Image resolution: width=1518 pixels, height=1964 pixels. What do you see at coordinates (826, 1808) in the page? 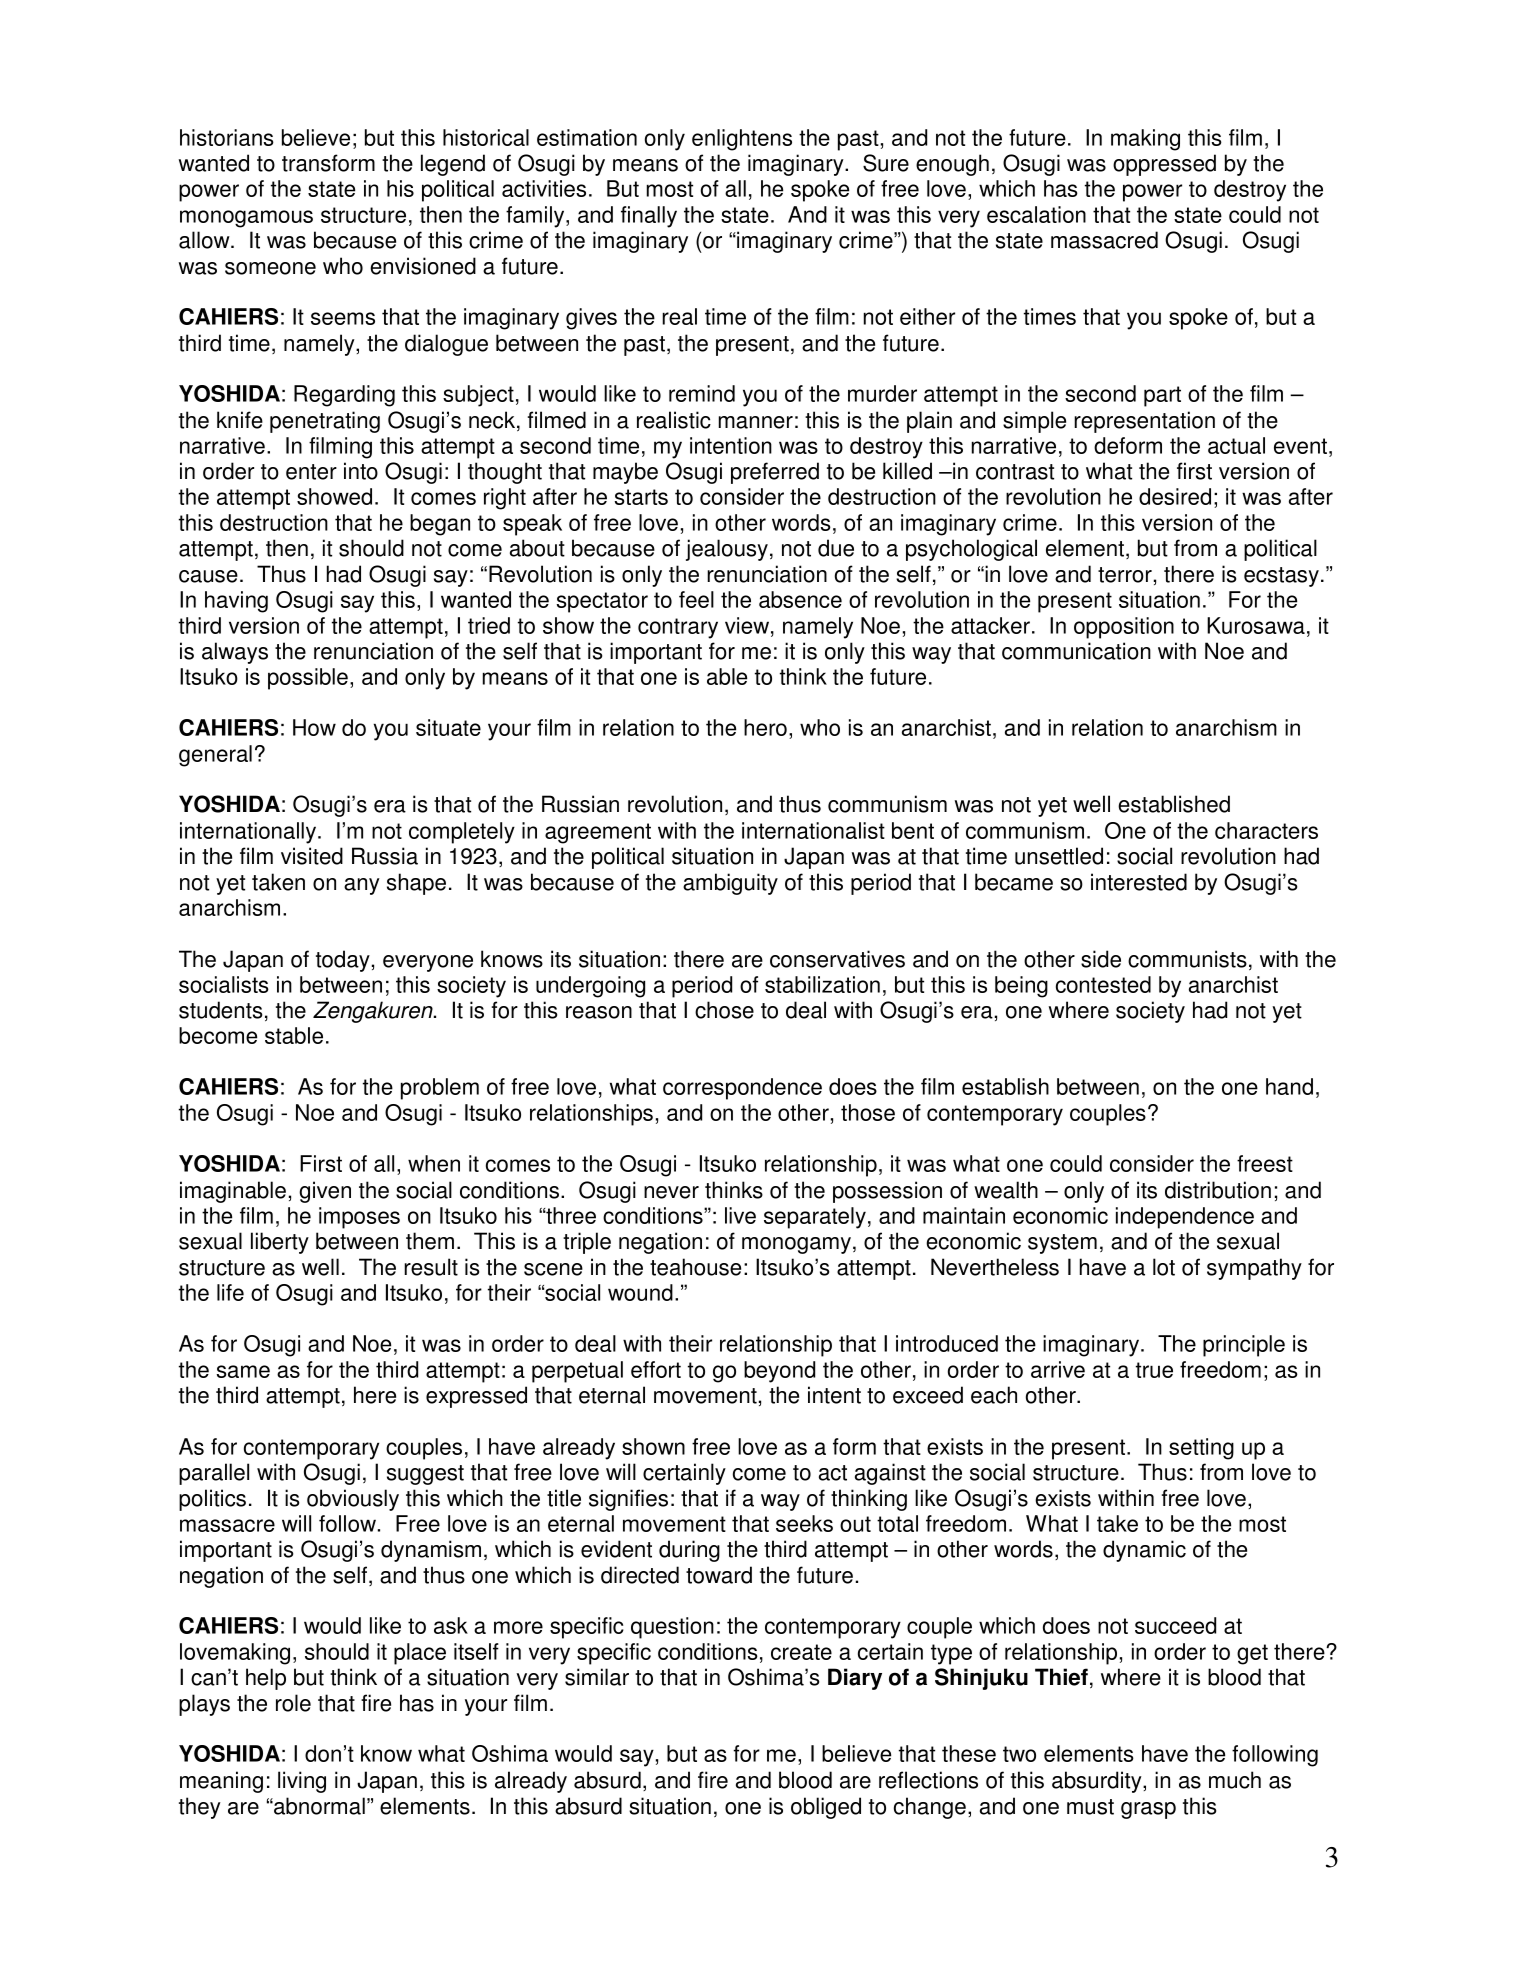
I see `obliged` at bounding box center [826, 1808].
